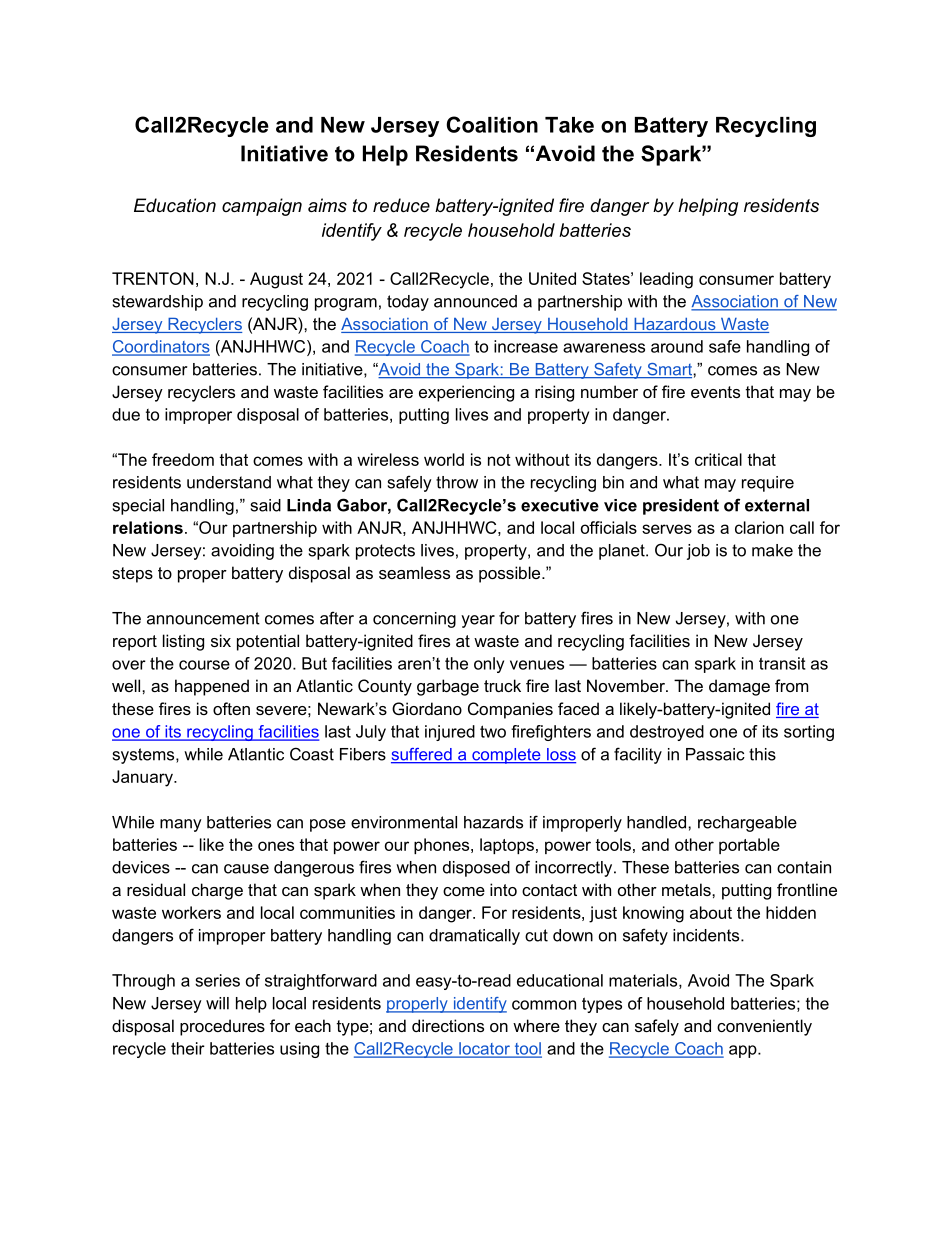 The height and width of the image is (1233, 952). I want to click on hazards, so click(493, 822).
